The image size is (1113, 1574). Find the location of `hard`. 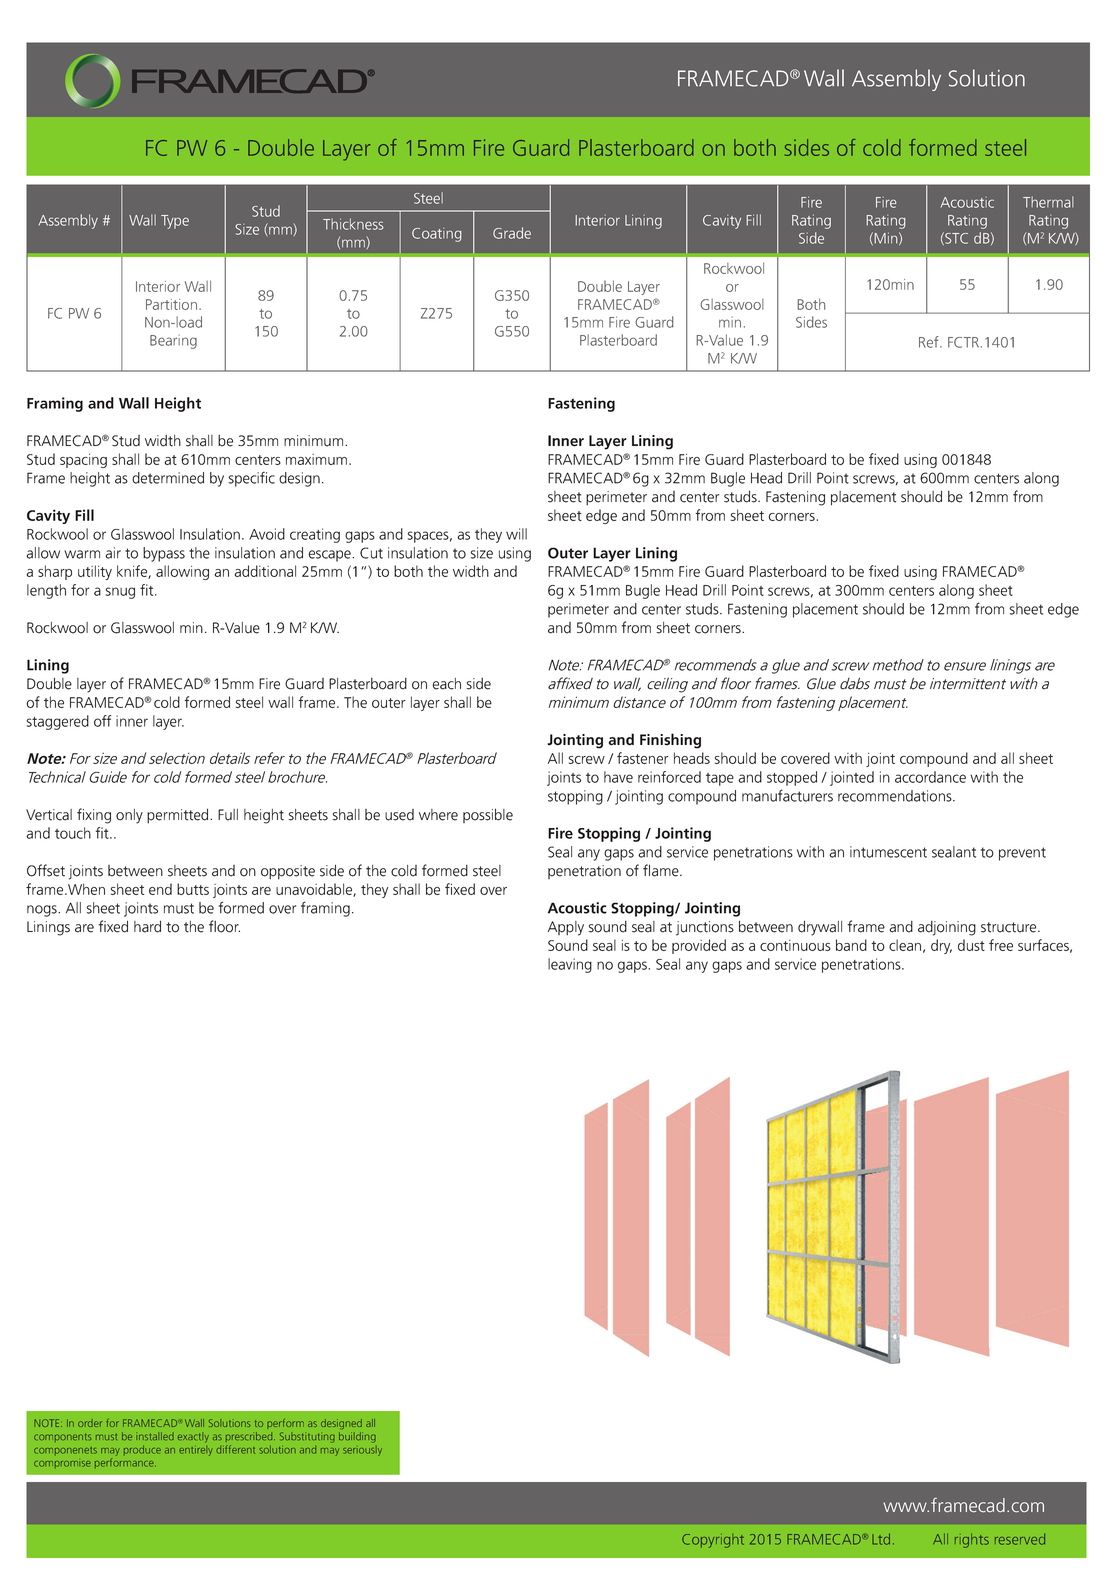

hard is located at coordinates (147, 926).
